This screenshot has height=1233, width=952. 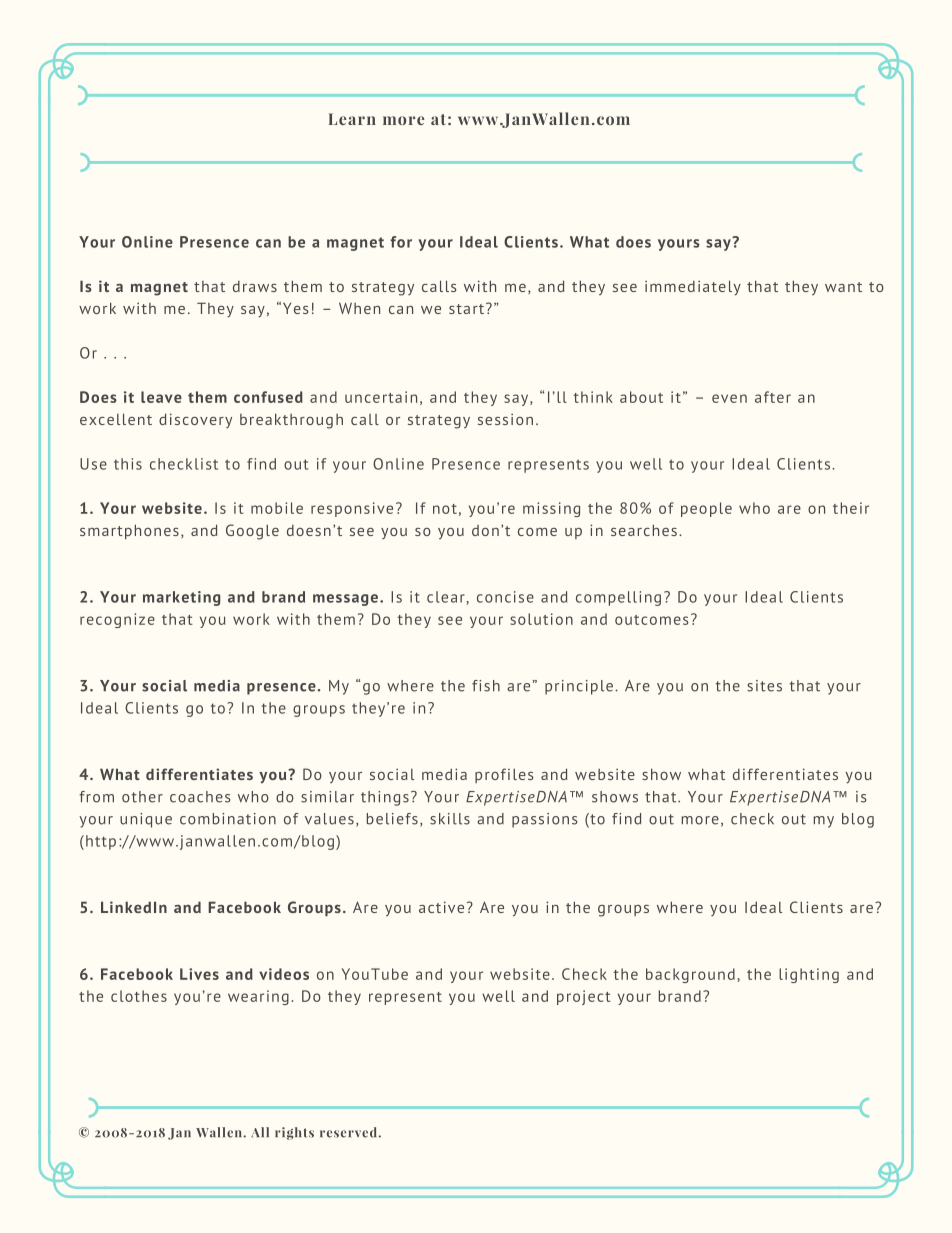 What do you see at coordinates (809, 975) in the screenshot?
I see `lighting` at bounding box center [809, 975].
